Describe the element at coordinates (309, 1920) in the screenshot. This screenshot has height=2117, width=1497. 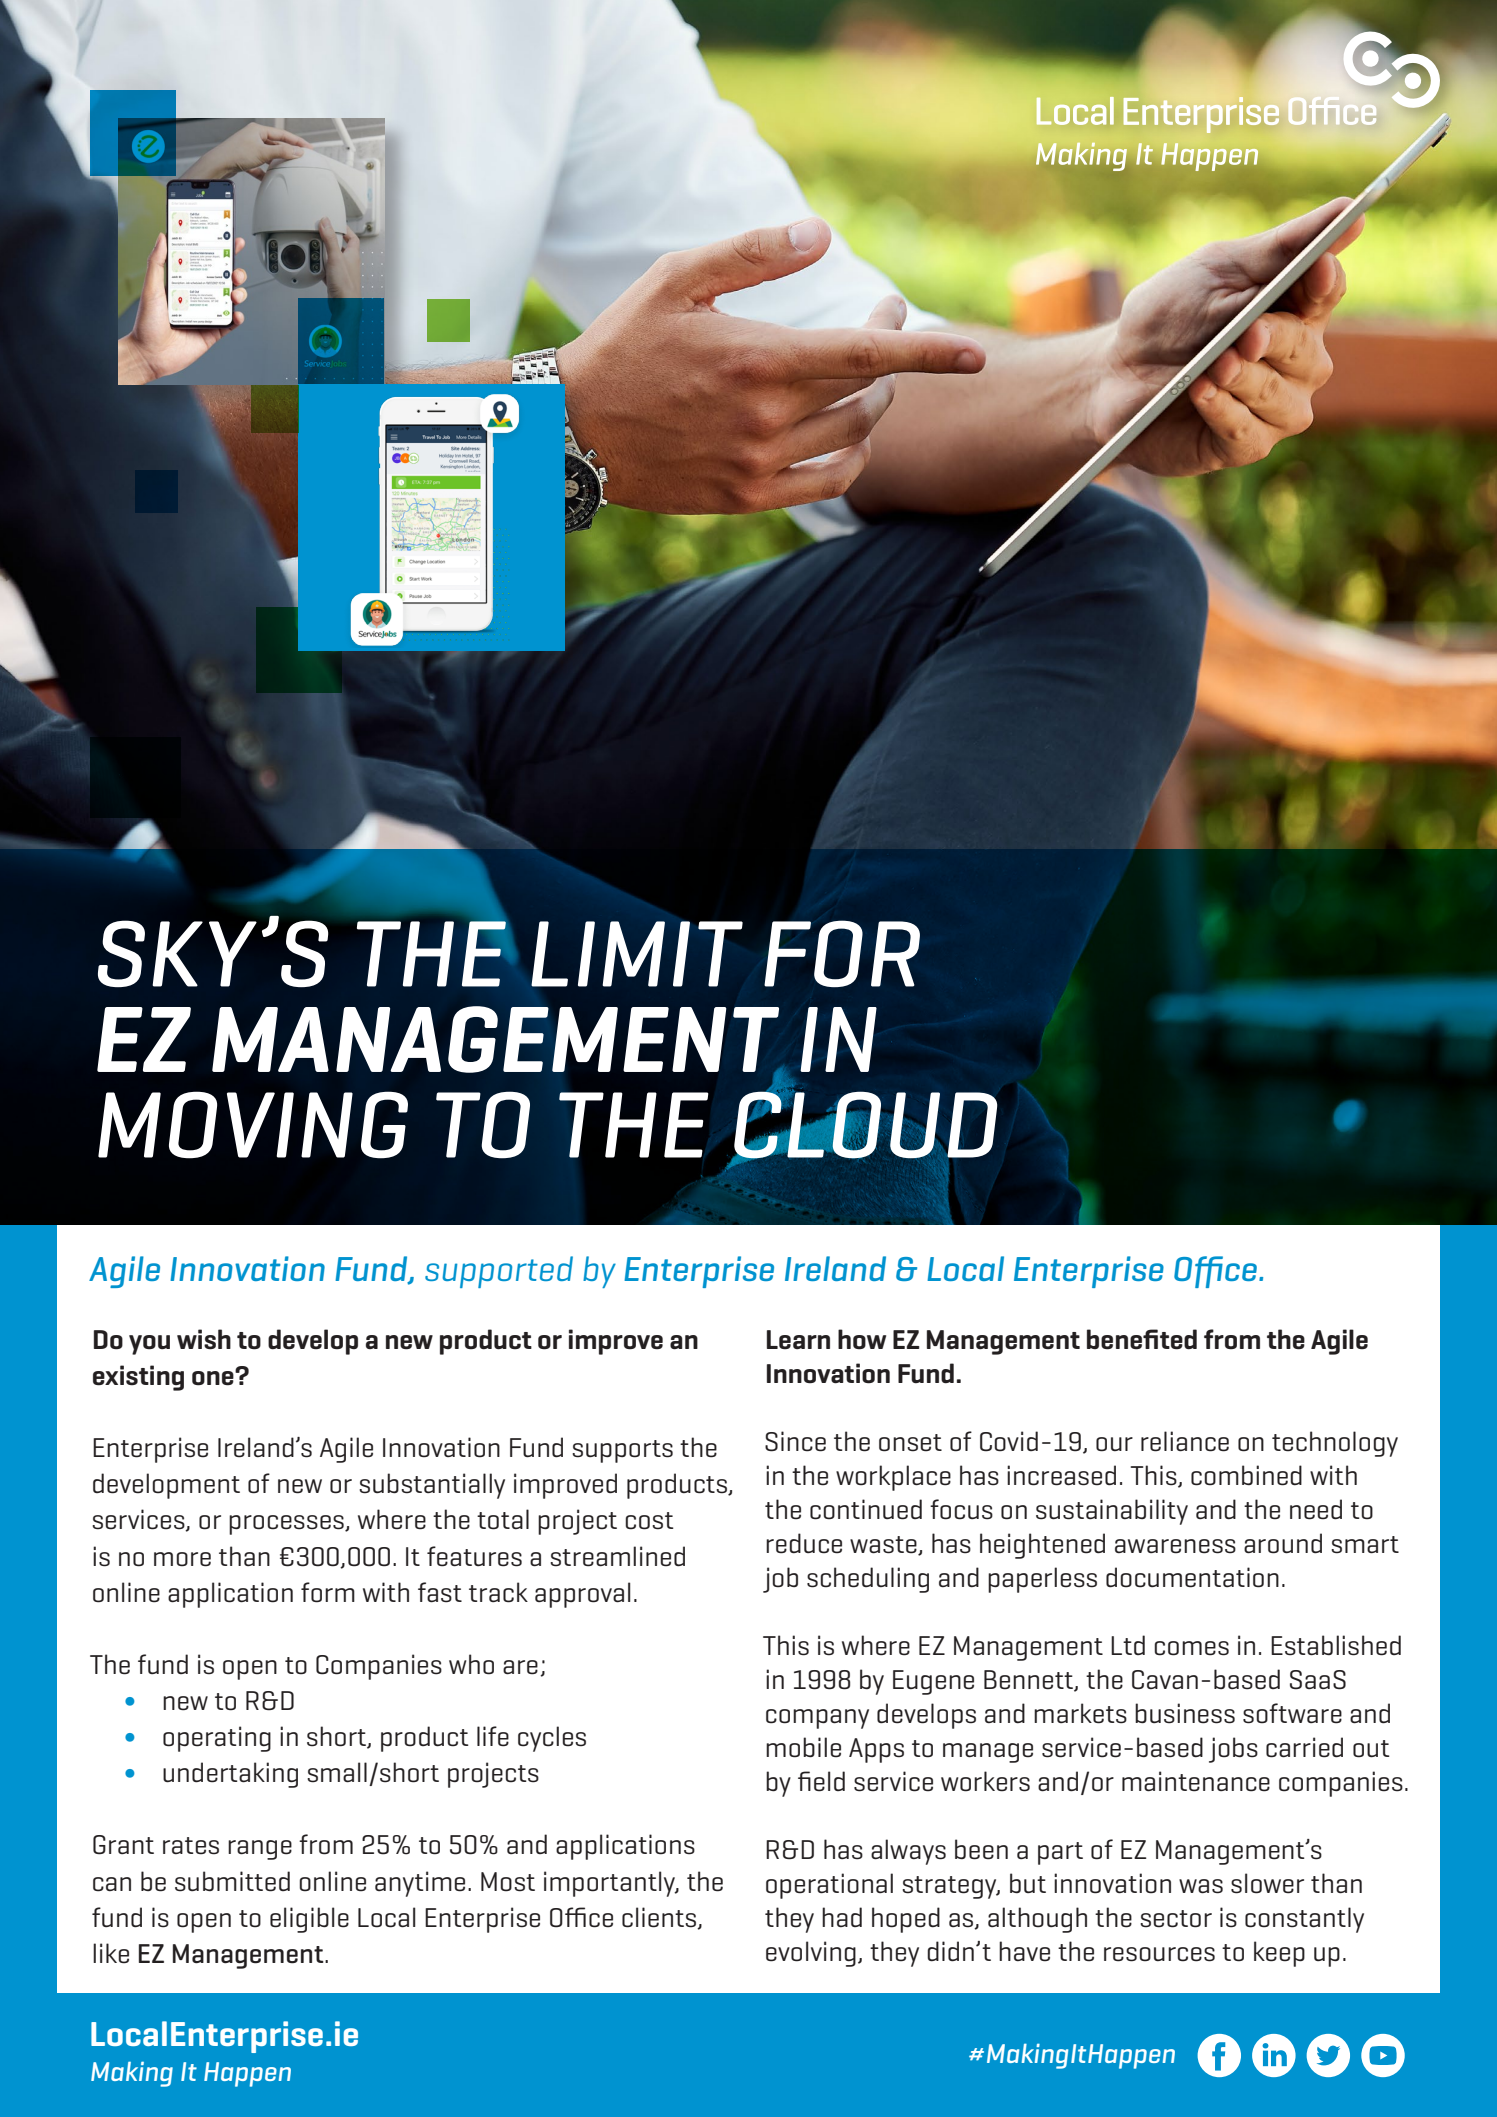
I see `eligible` at that location.
